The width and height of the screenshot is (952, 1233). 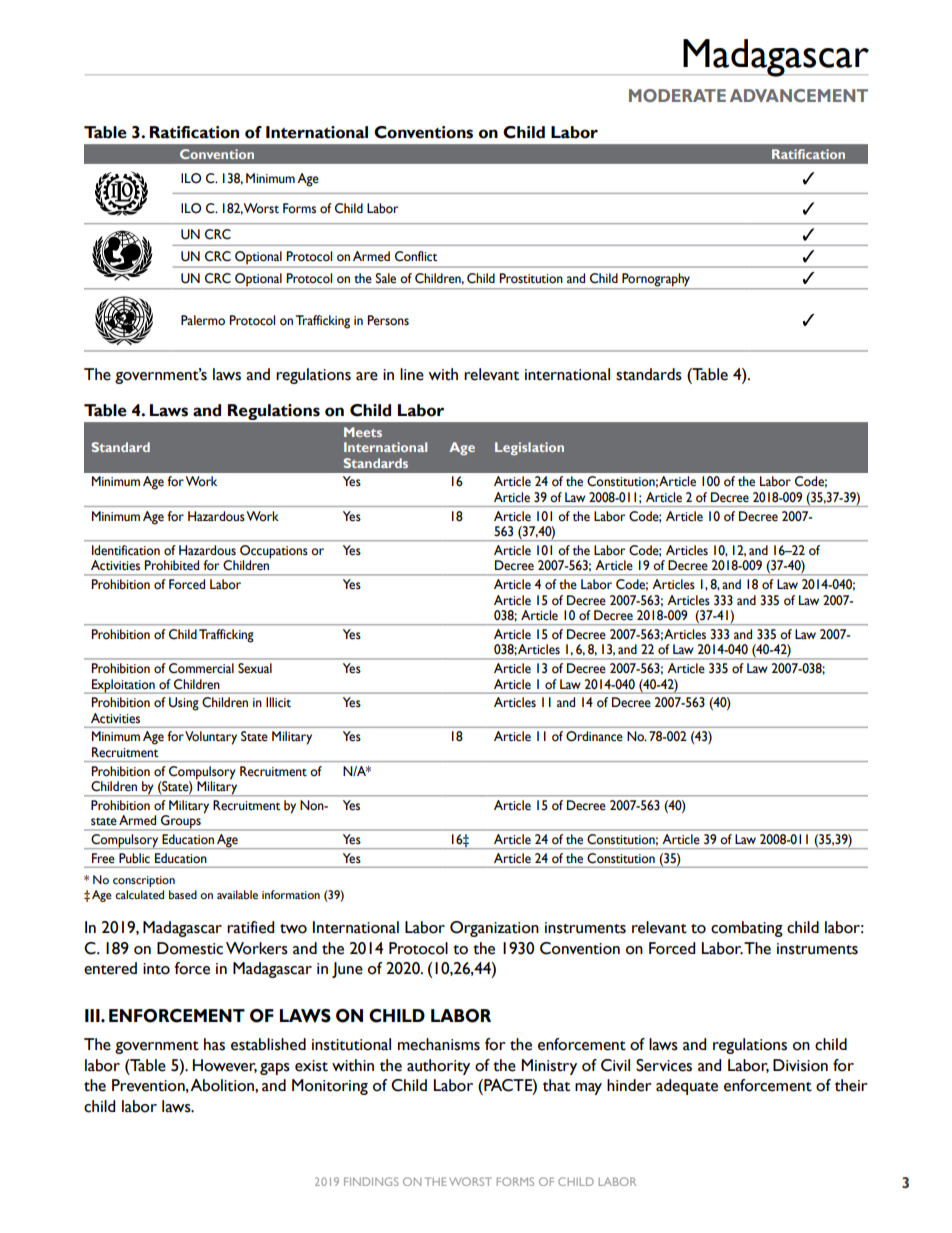 I want to click on However, so click(x=225, y=1066).
